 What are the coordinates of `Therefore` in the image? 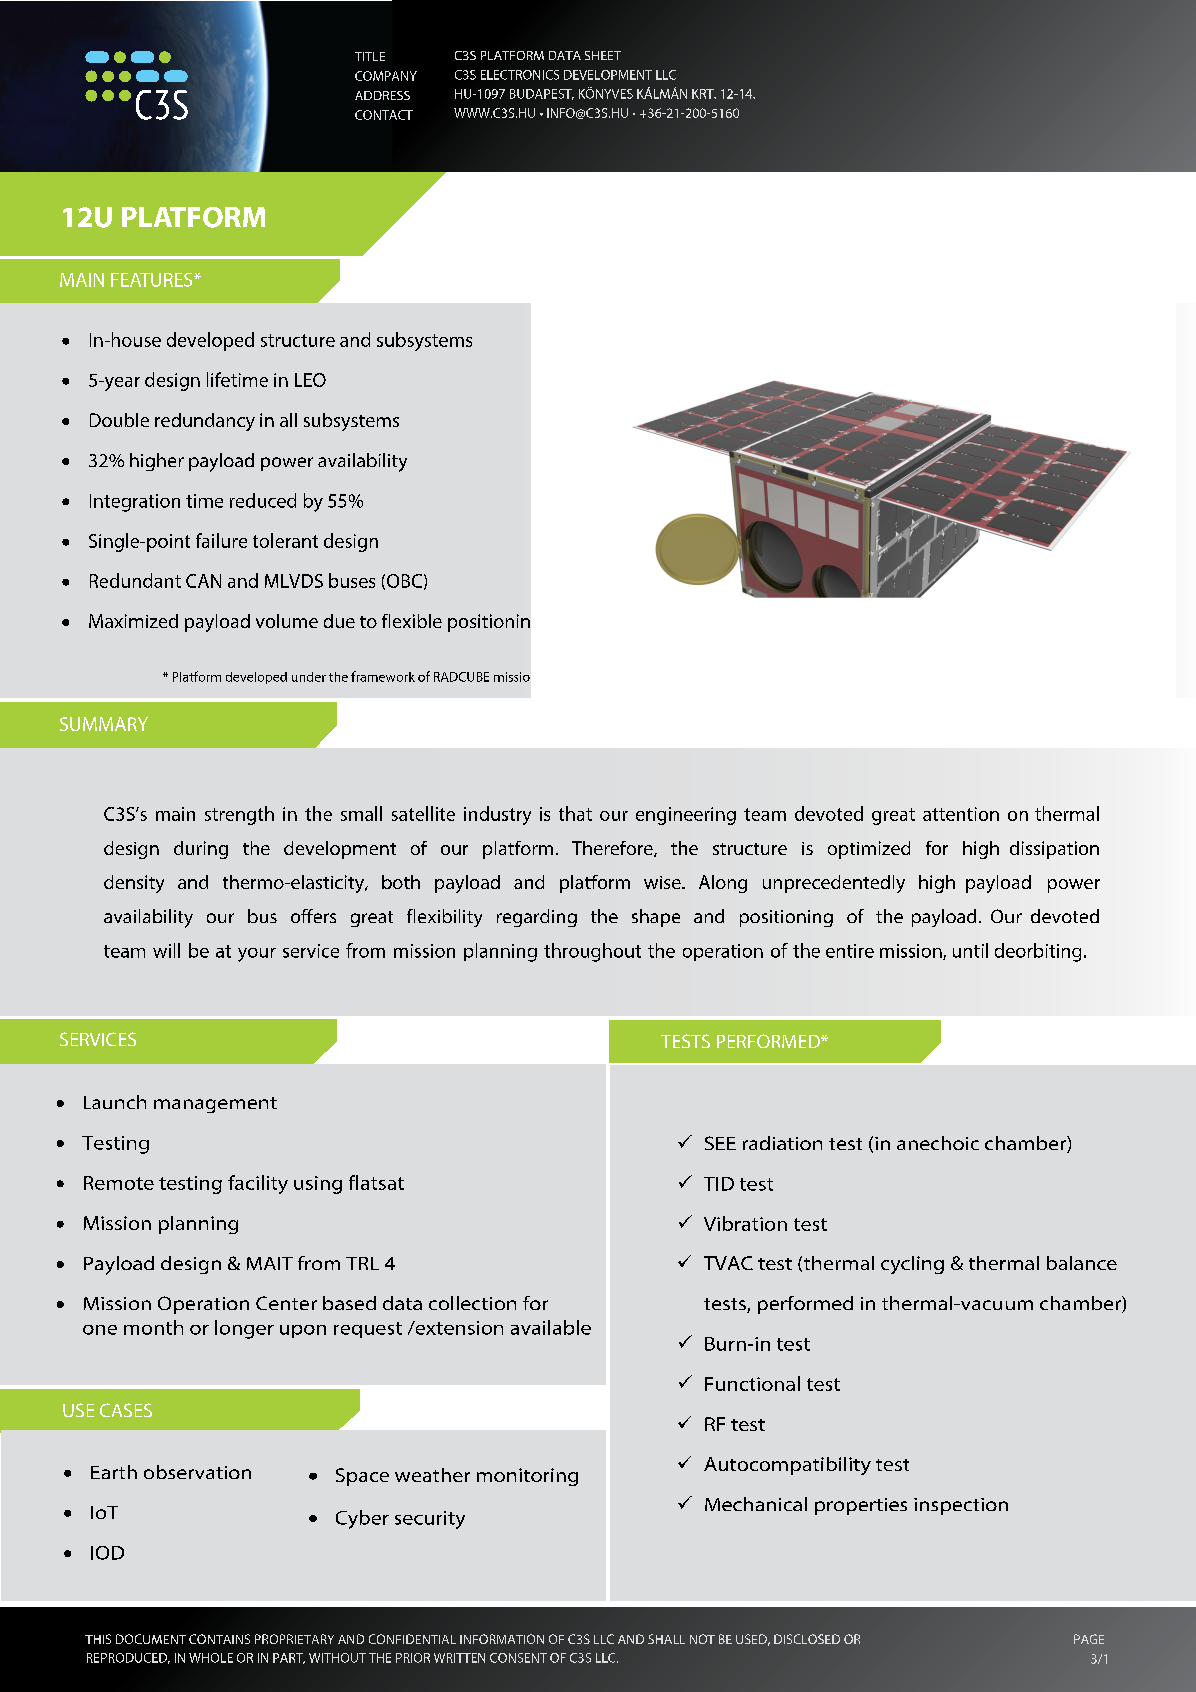 It's located at (613, 849).
